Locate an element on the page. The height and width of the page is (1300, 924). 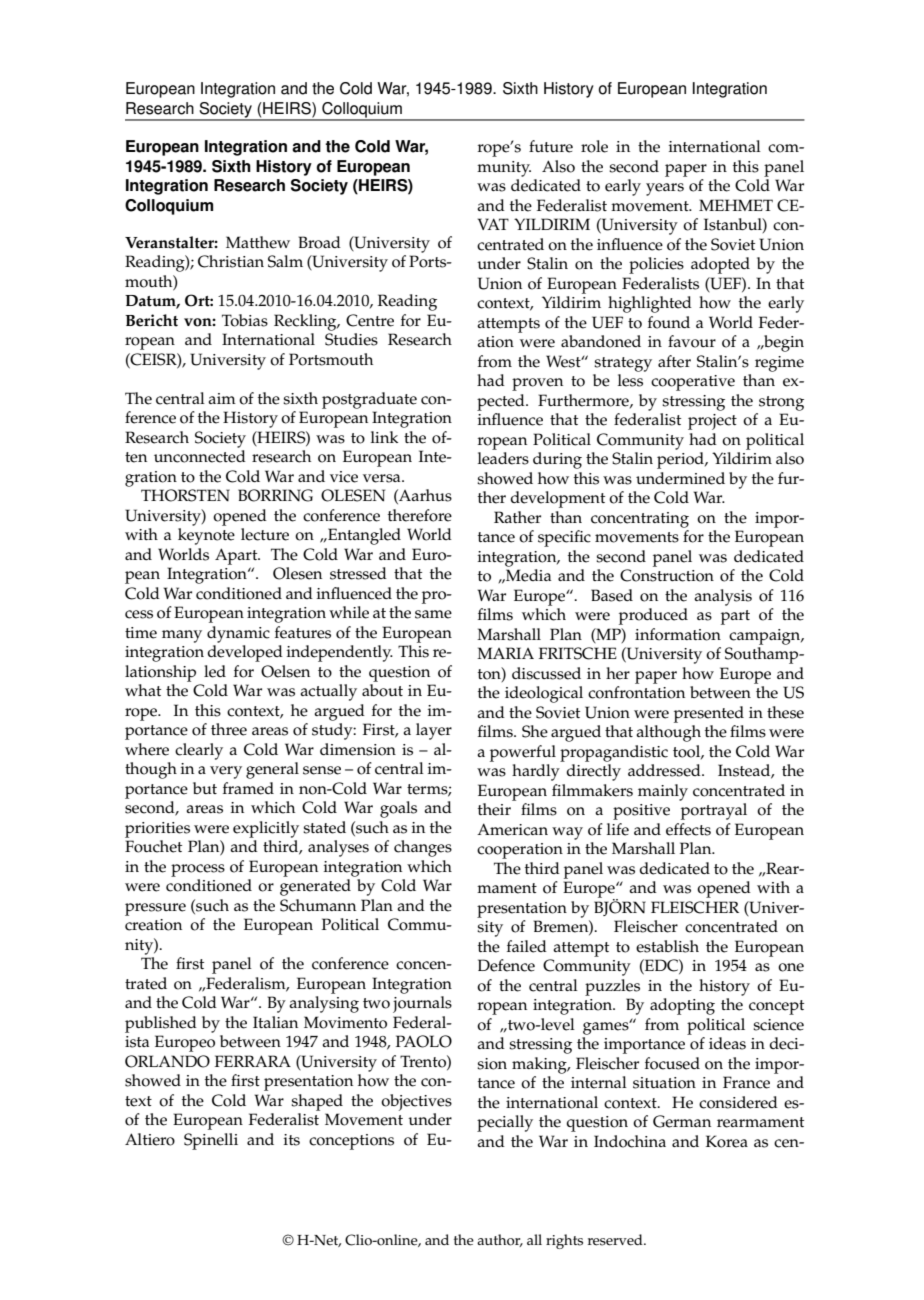
Matthew is located at coordinates (258, 242).
